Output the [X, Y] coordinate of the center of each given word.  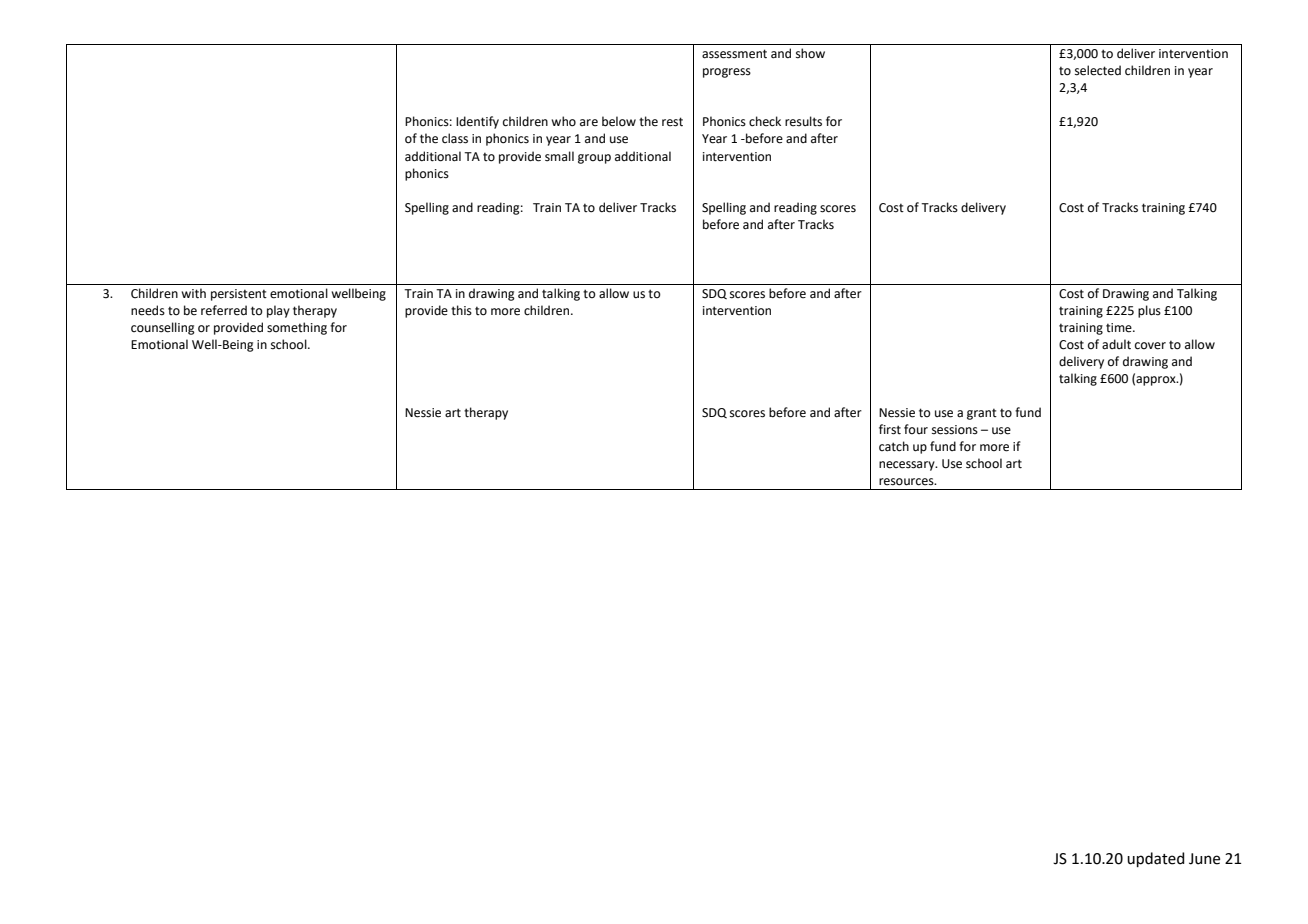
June [1204, 859]
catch [894, 446]
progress [727, 73]
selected [1098, 70]
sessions [955, 430]
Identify [477, 122]
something [297, 328]
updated [1156, 859]
